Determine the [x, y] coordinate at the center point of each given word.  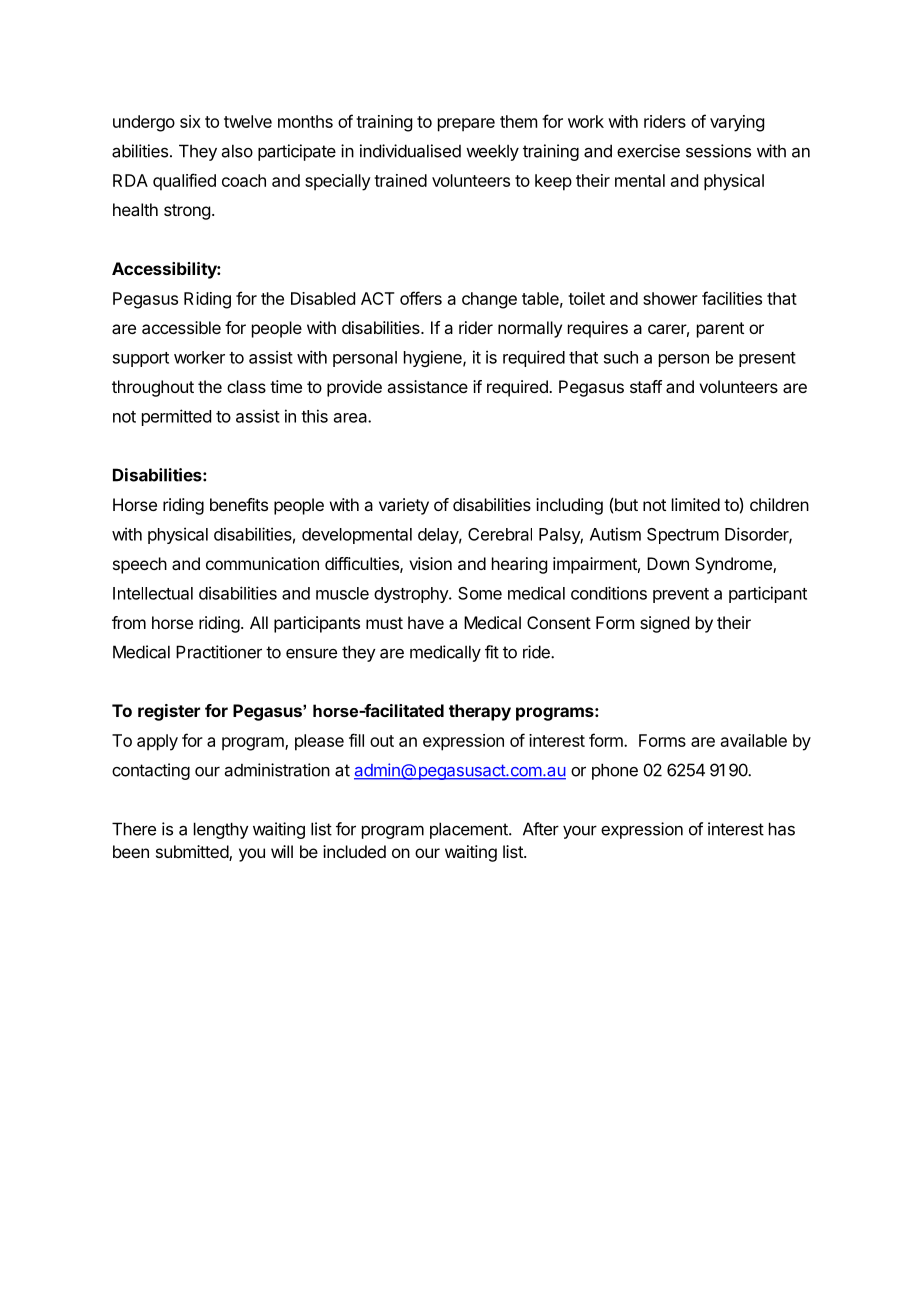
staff [646, 386]
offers [421, 298]
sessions [718, 151]
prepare [466, 125]
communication [262, 563]
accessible [181, 327]
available [754, 740]
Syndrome [734, 565]
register [169, 712]
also [237, 151]
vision [430, 563]
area [351, 418]
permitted [176, 417]
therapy [480, 712]
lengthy [221, 830]
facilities [732, 298]
